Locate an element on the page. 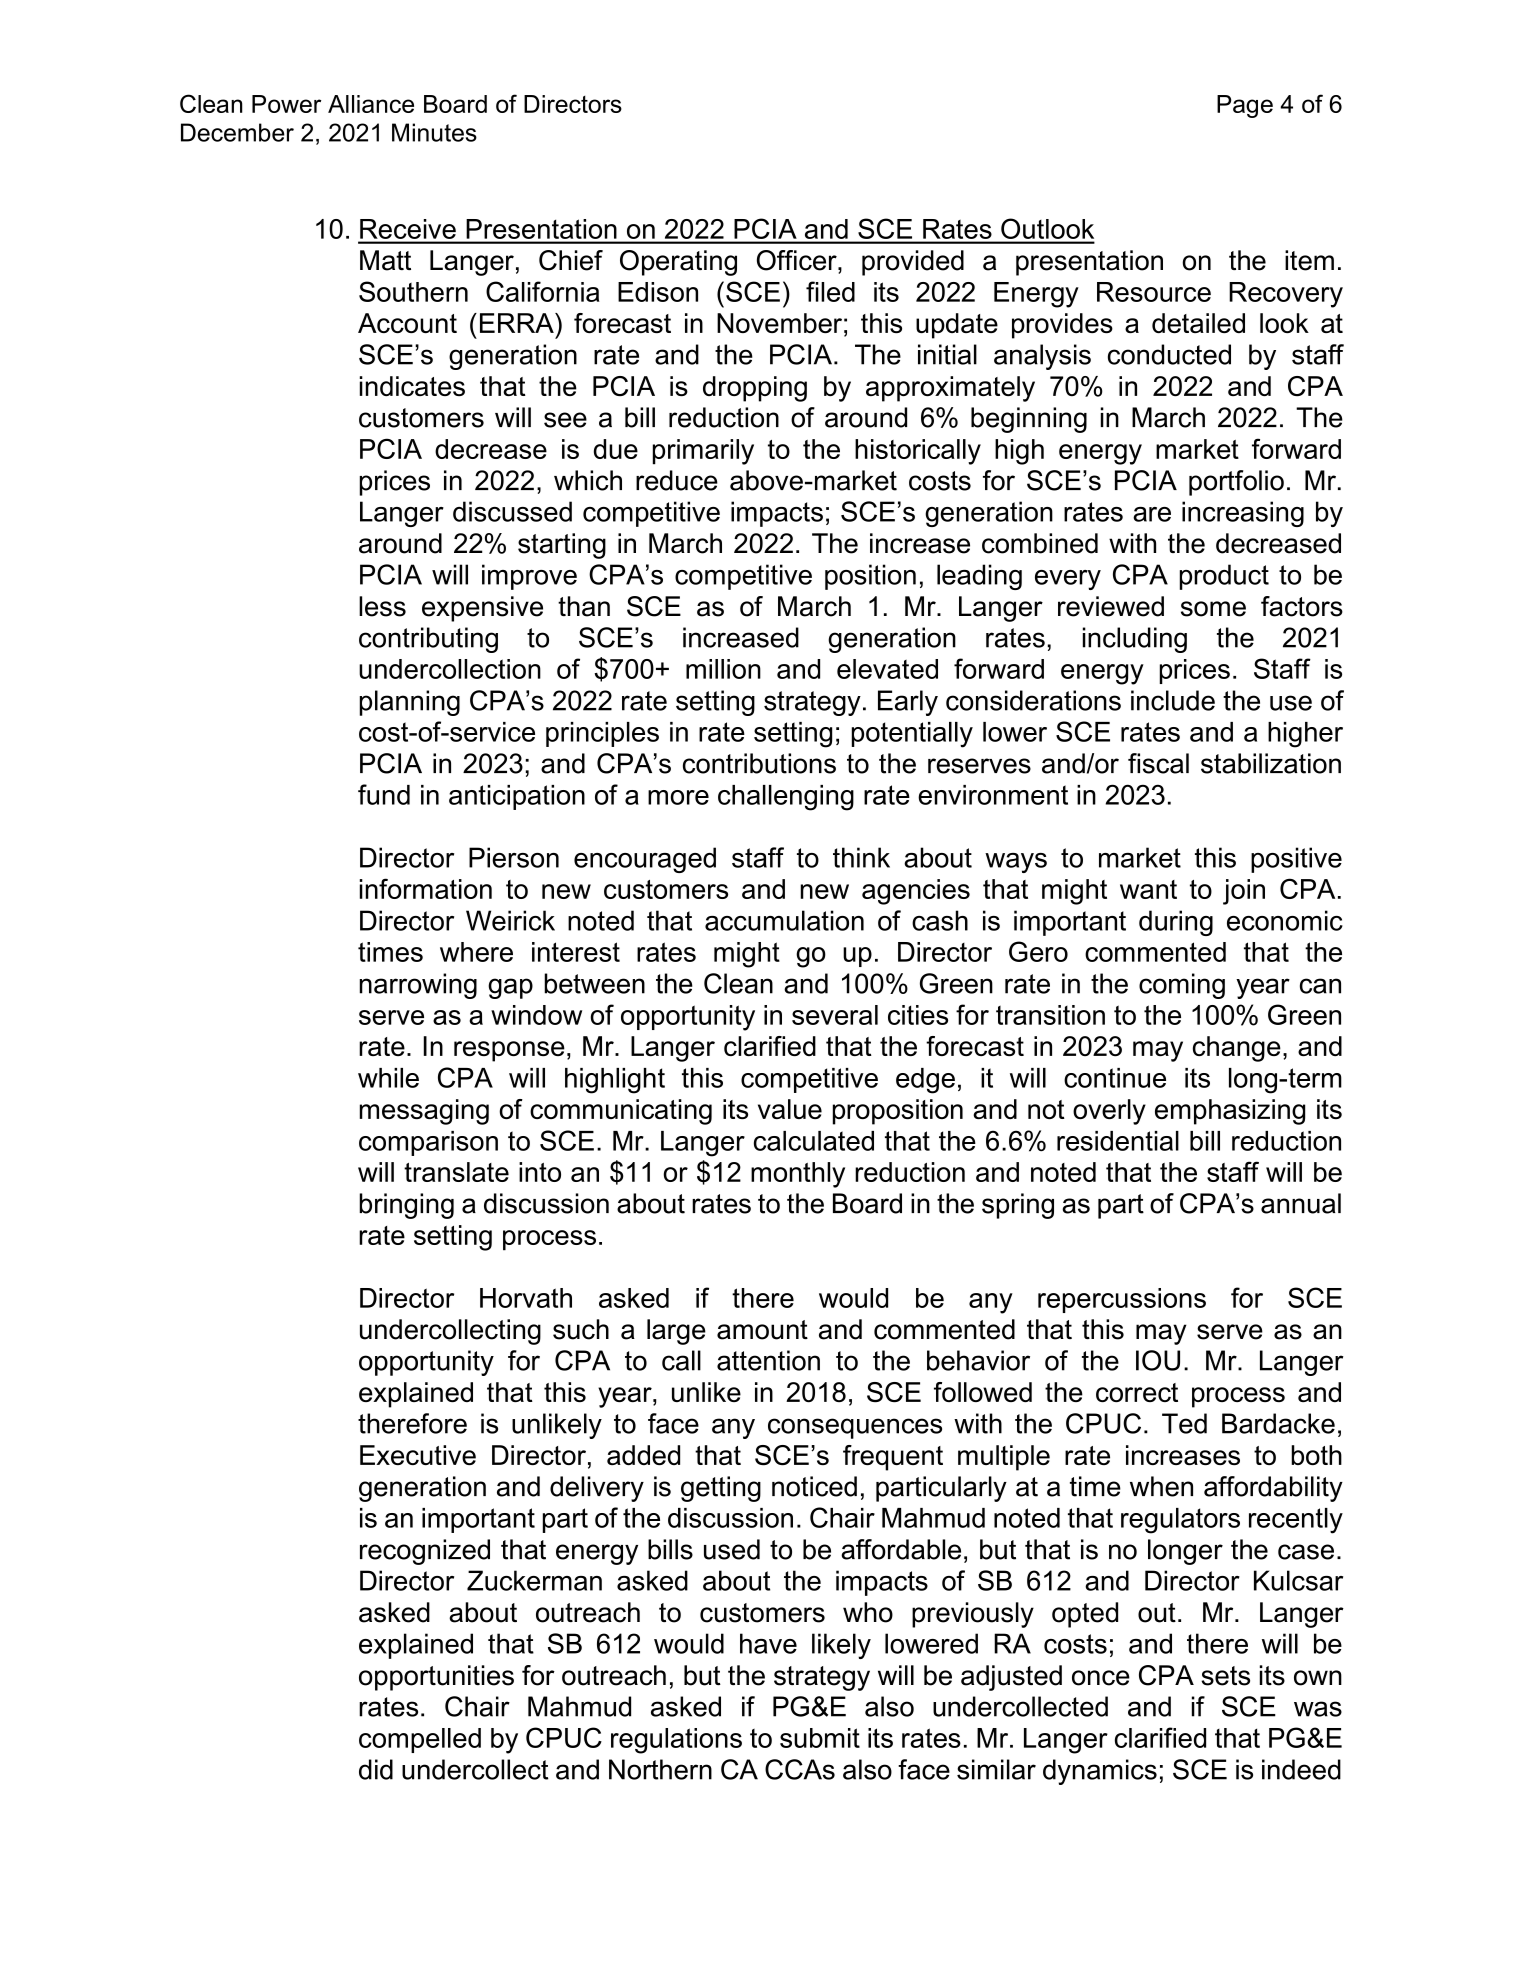 This image has height=1969, width=1522. Operating is located at coordinates (678, 263).
